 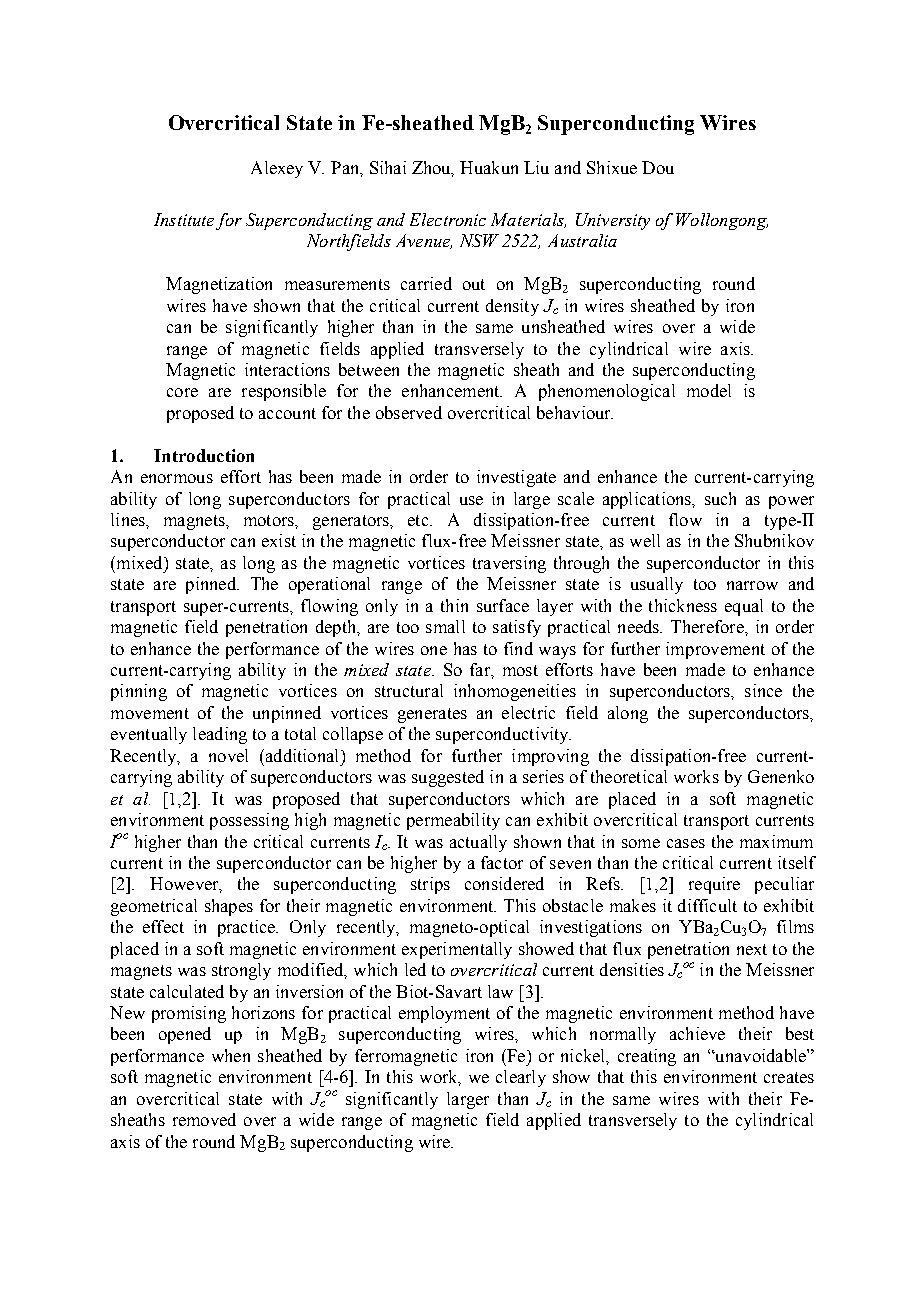 What do you see at coordinates (444, 1014) in the page?
I see `employment` at bounding box center [444, 1014].
